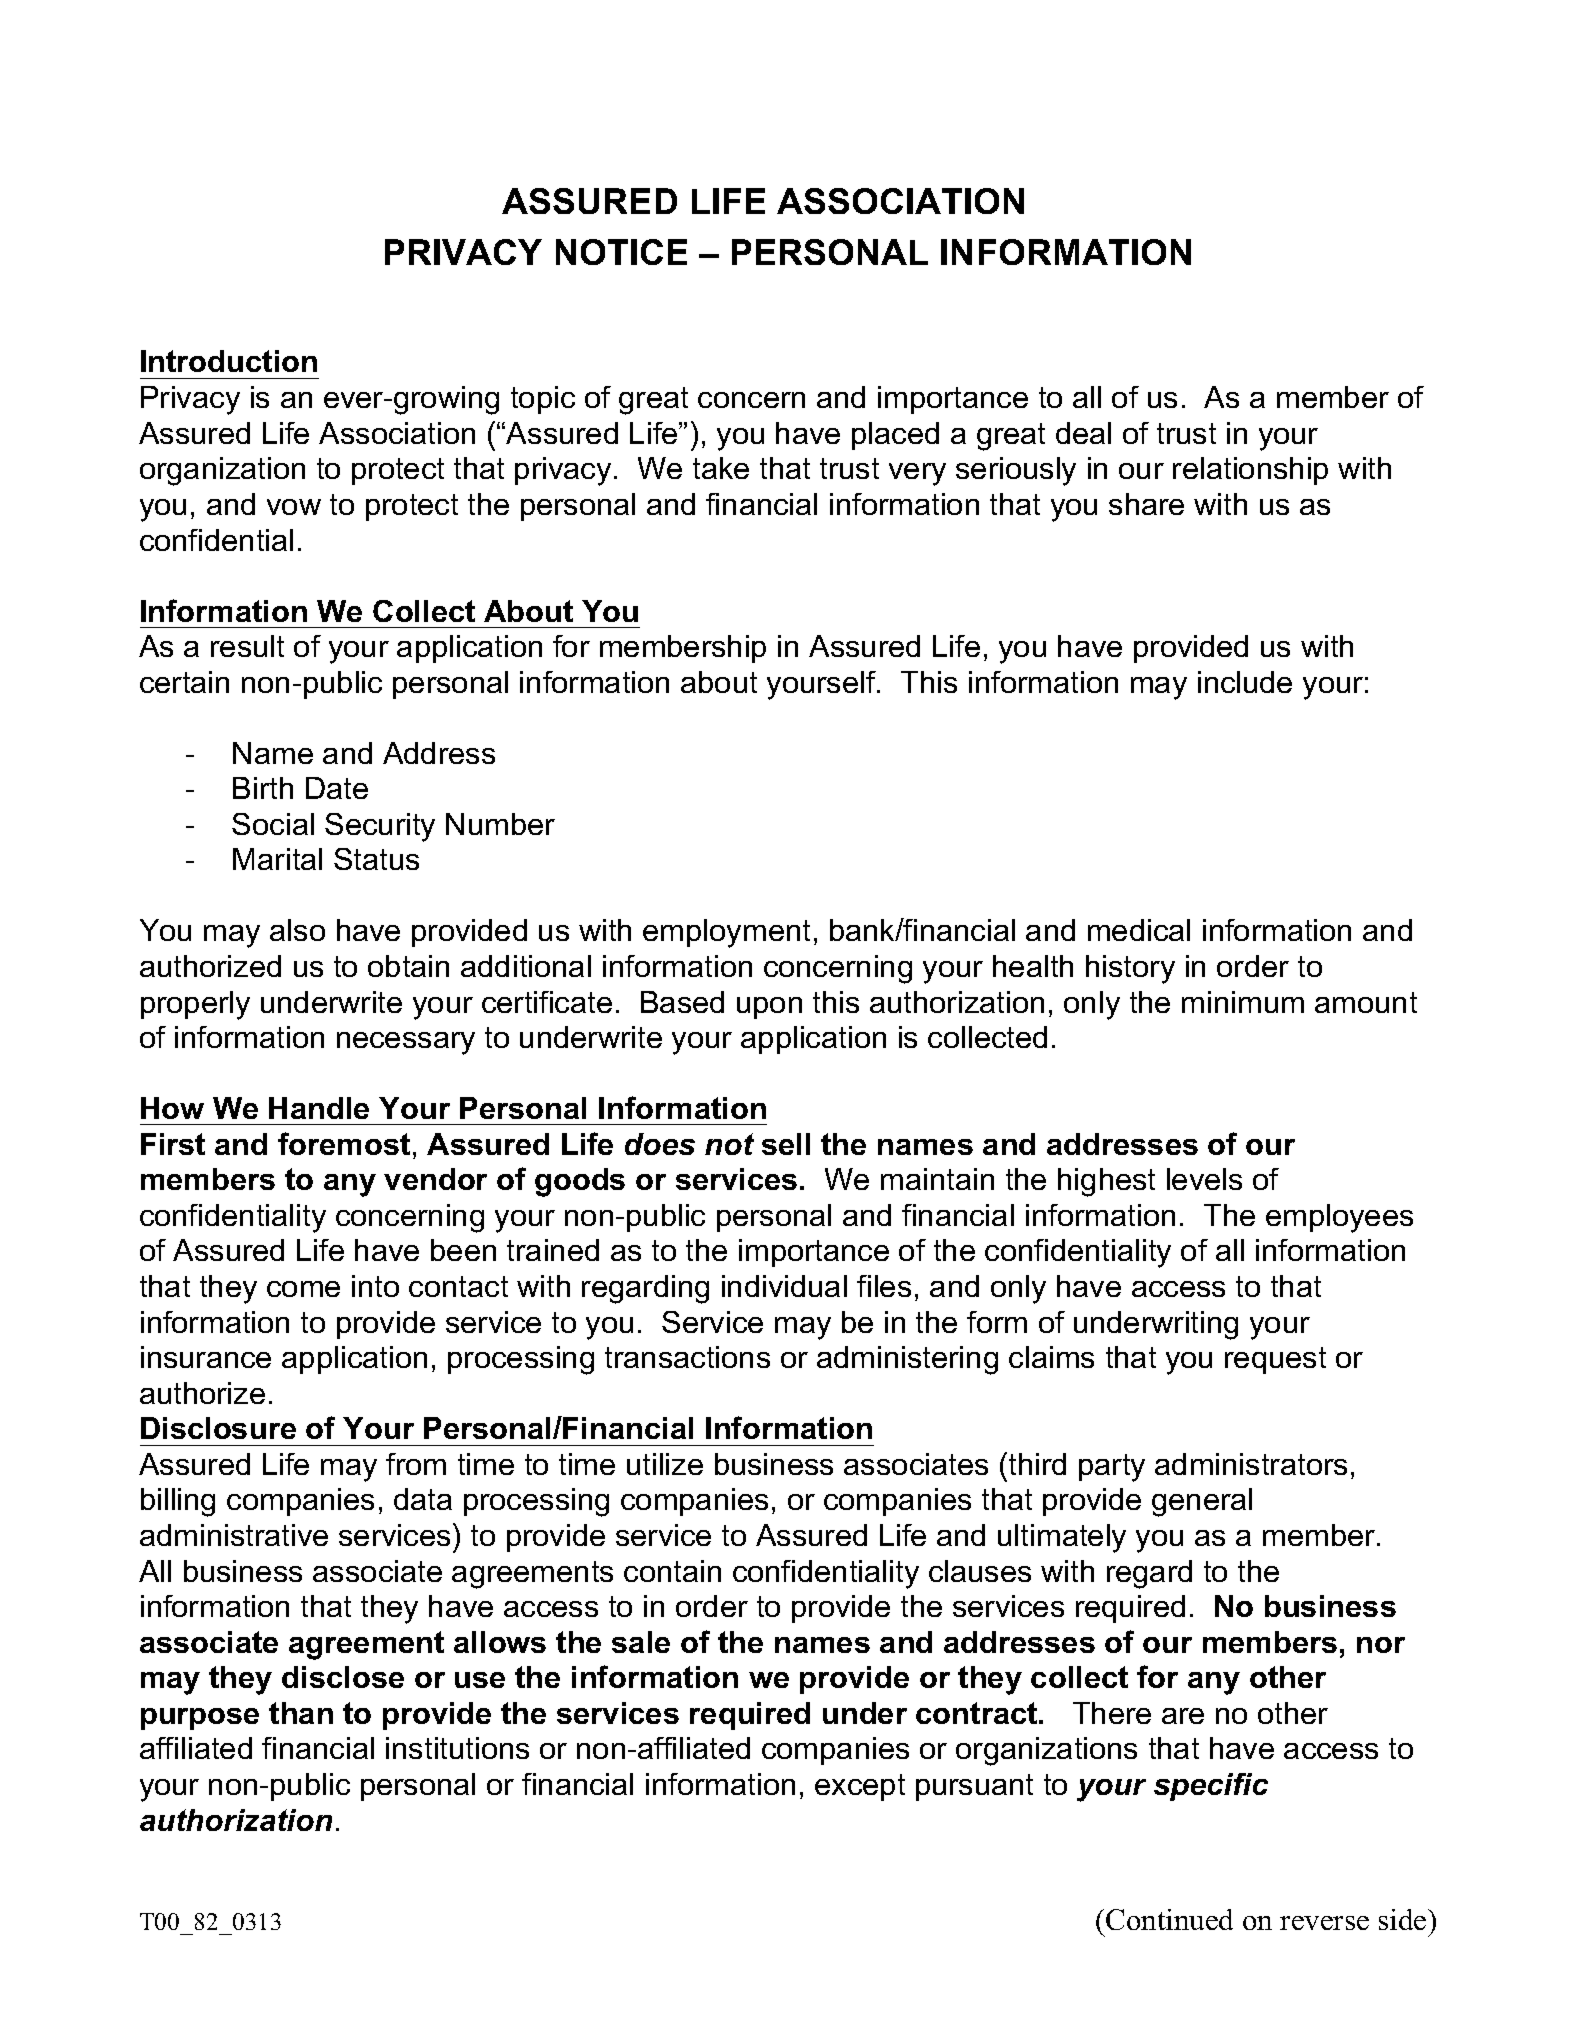 Image resolution: width=1577 pixels, height=2041 pixels. Describe the element at coordinates (229, 361) in the screenshot. I see `Introduction` at that location.
